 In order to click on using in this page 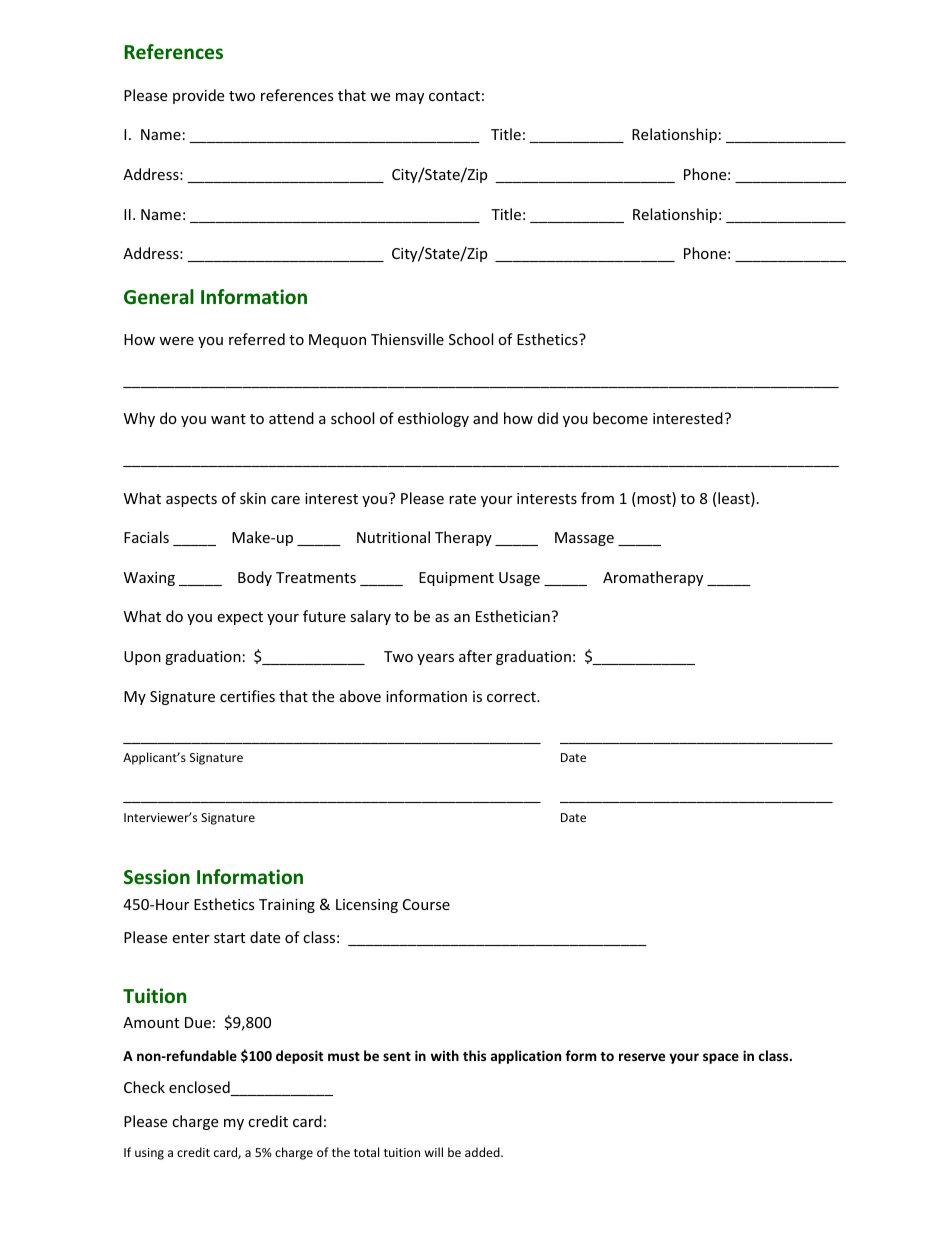, I will do `click(149, 1154)`.
